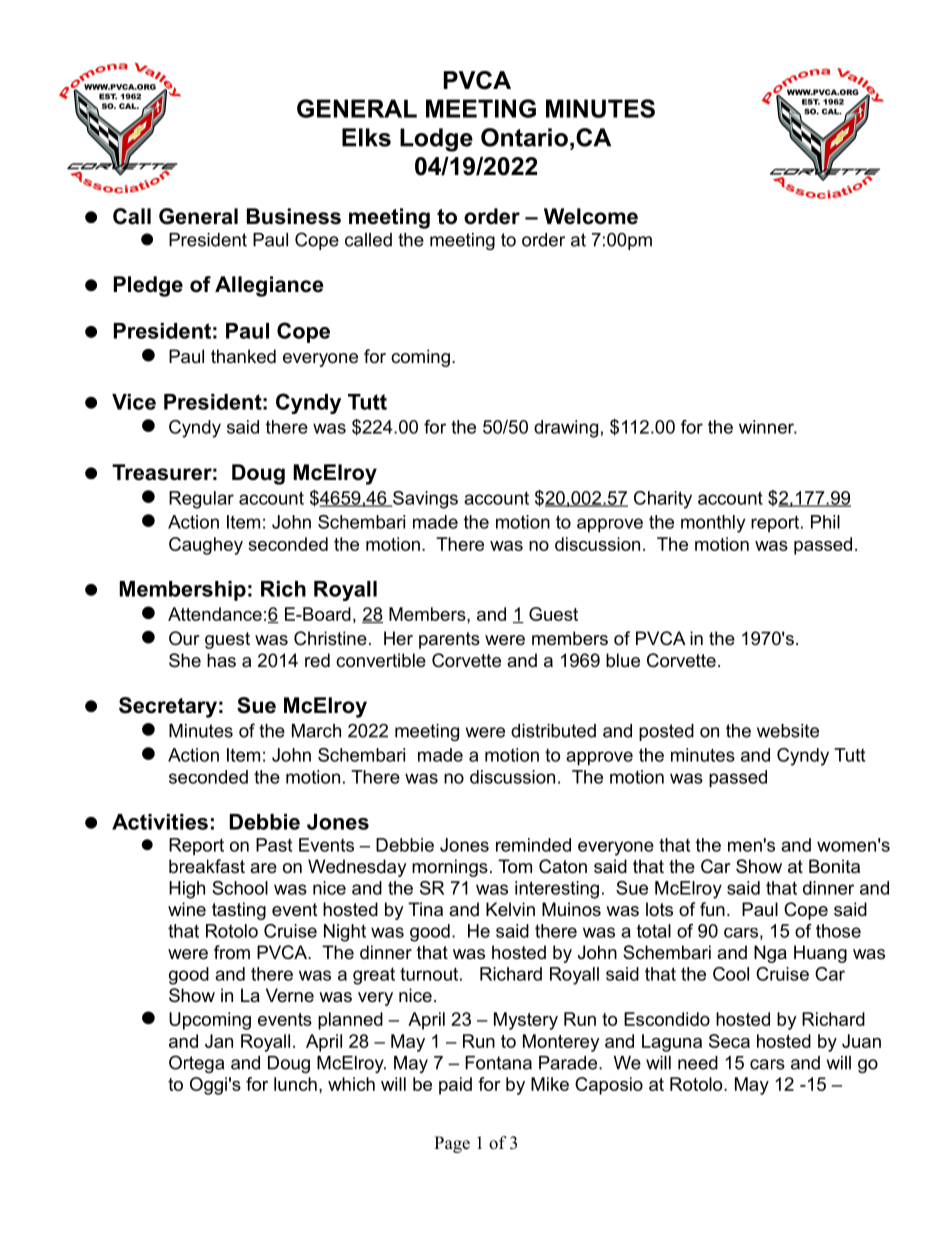  What do you see at coordinates (591, 216) in the screenshot?
I see `Welcome` at bounding box center [591, 216].
